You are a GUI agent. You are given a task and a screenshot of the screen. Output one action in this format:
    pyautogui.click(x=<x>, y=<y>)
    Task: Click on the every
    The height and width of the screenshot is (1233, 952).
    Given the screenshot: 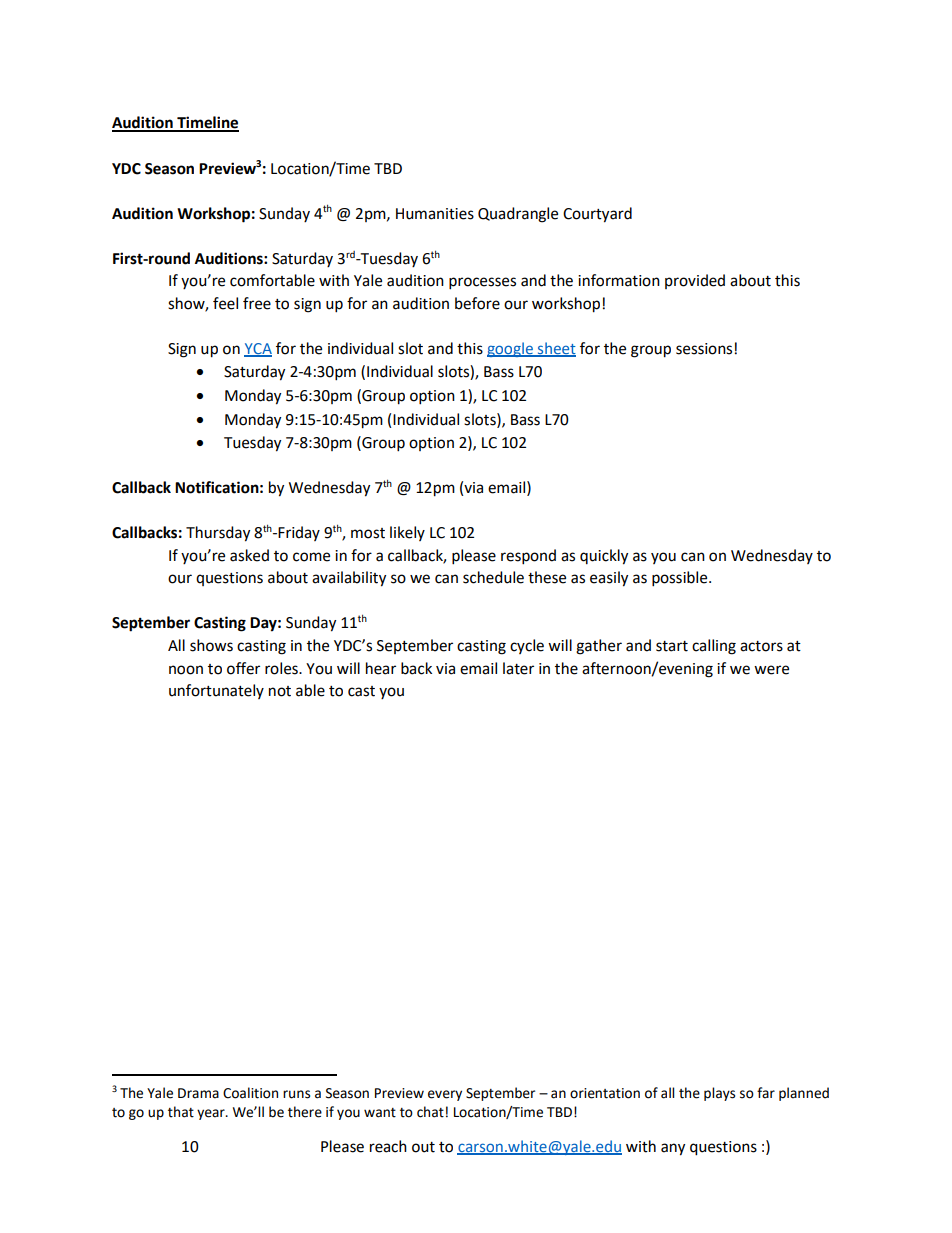 What is the action you would take?
    pyautogui.click(x=445, y=1095)
